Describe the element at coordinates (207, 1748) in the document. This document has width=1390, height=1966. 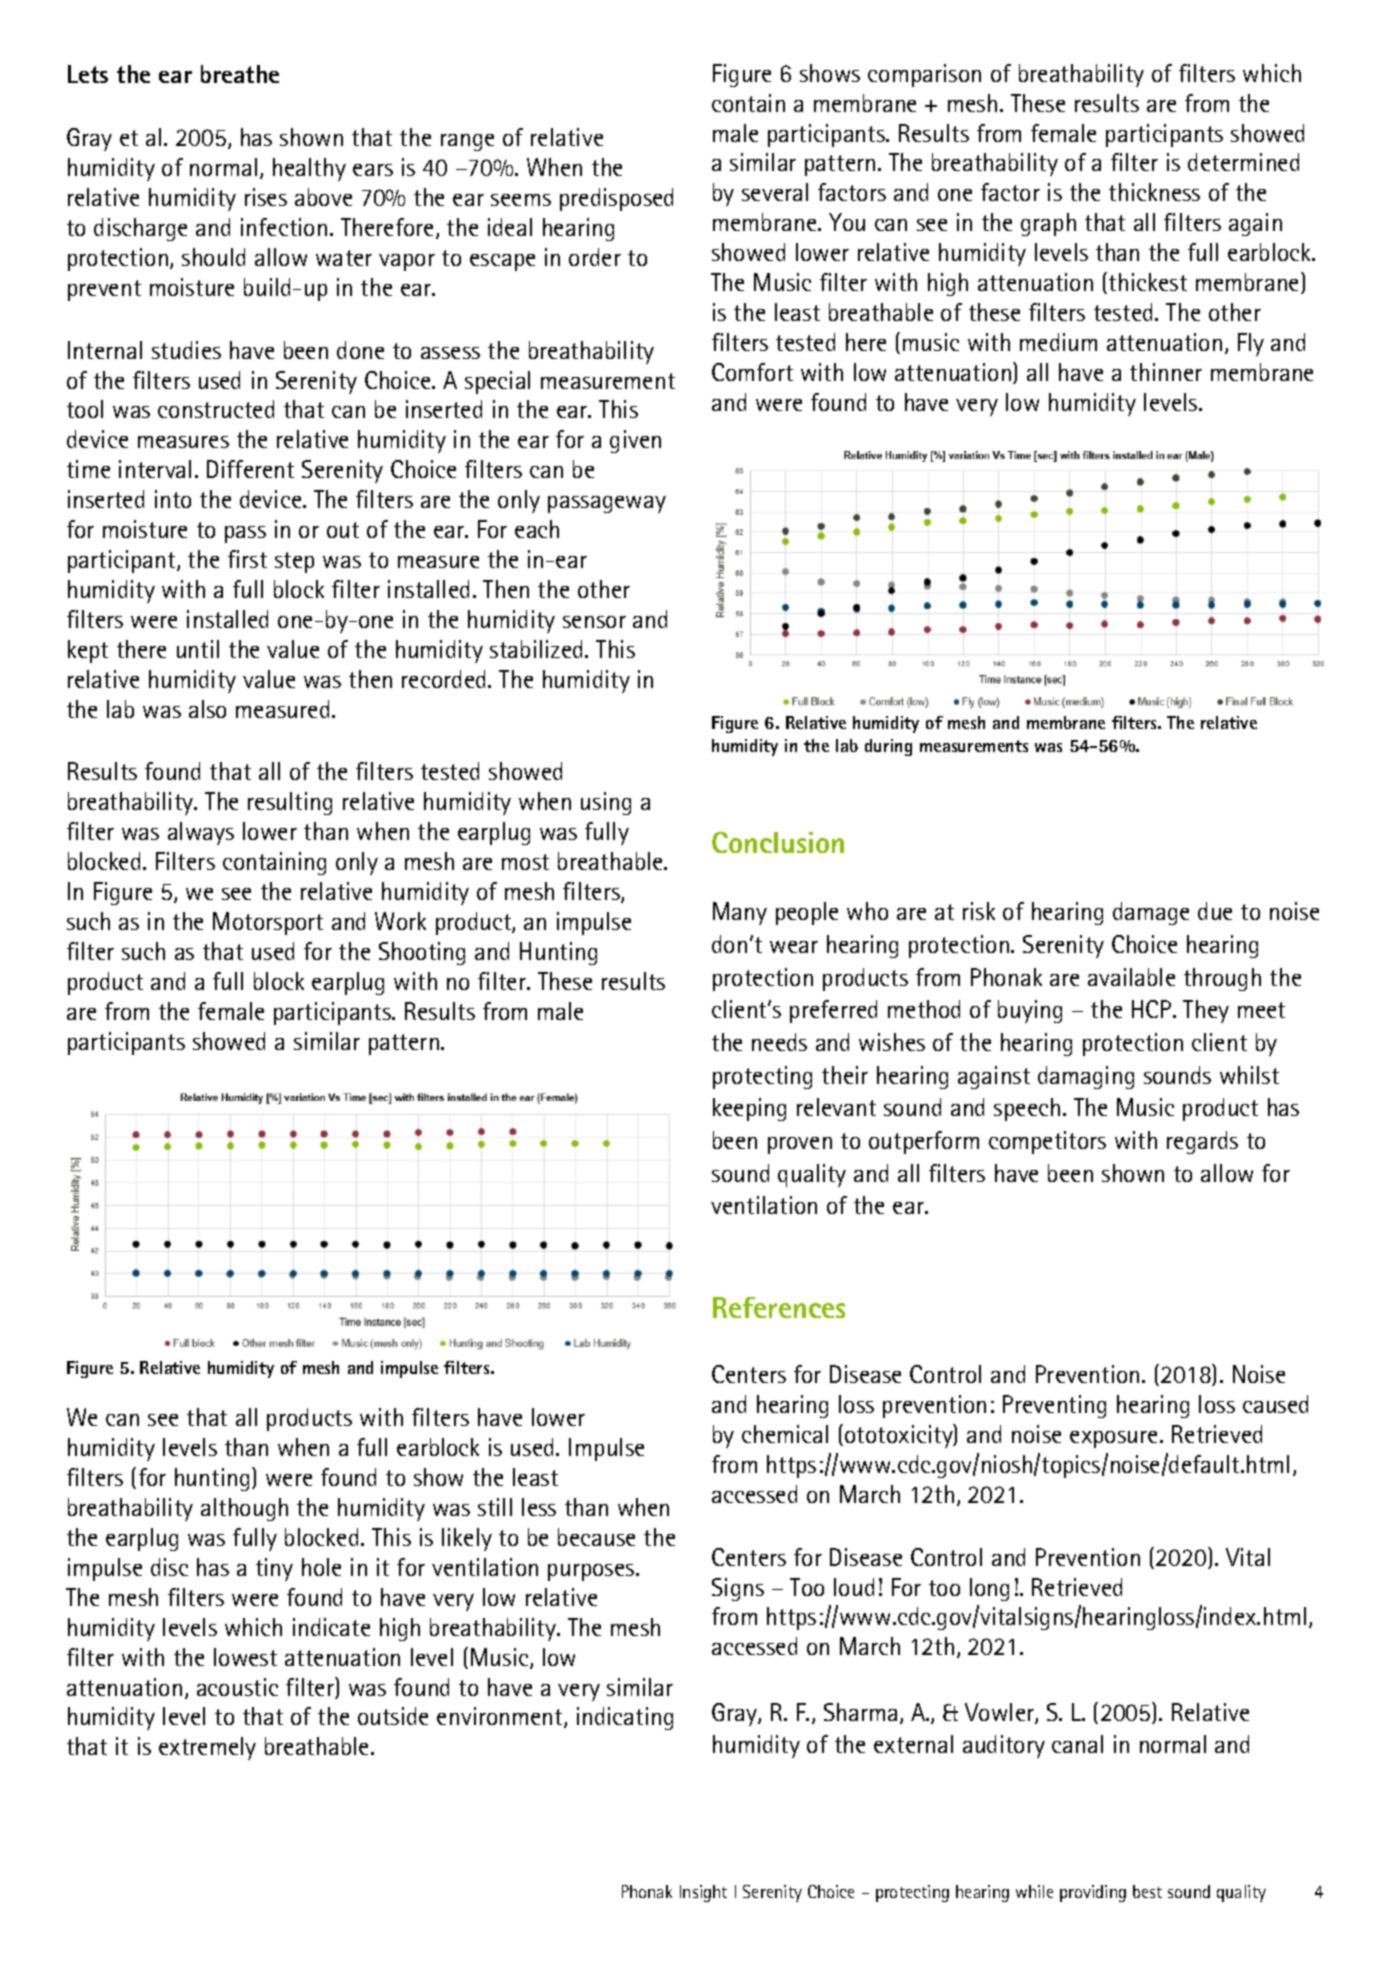
I see `extremely` at that location.
